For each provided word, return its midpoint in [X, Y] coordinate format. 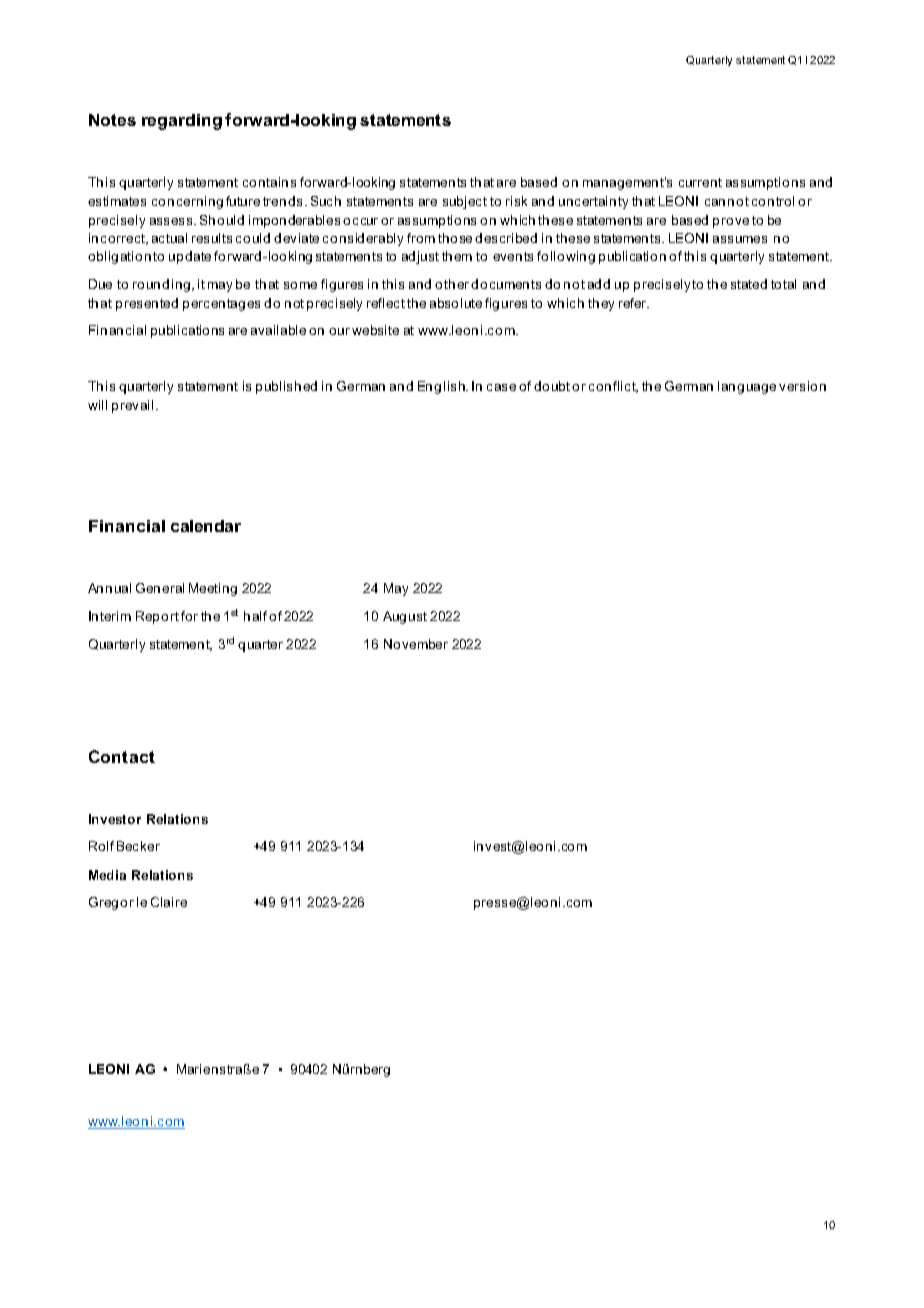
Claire [169, 902]
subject [465, 202]
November [416, 644]
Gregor [111, 903]
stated [749, 284]
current [700, 182]
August [405, 617]
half [255, 616]
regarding [182, 122]
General [160, 588]
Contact [122, 756]
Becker [138, 846]
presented [147, 304]
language [747, 387]
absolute [456, 303]
